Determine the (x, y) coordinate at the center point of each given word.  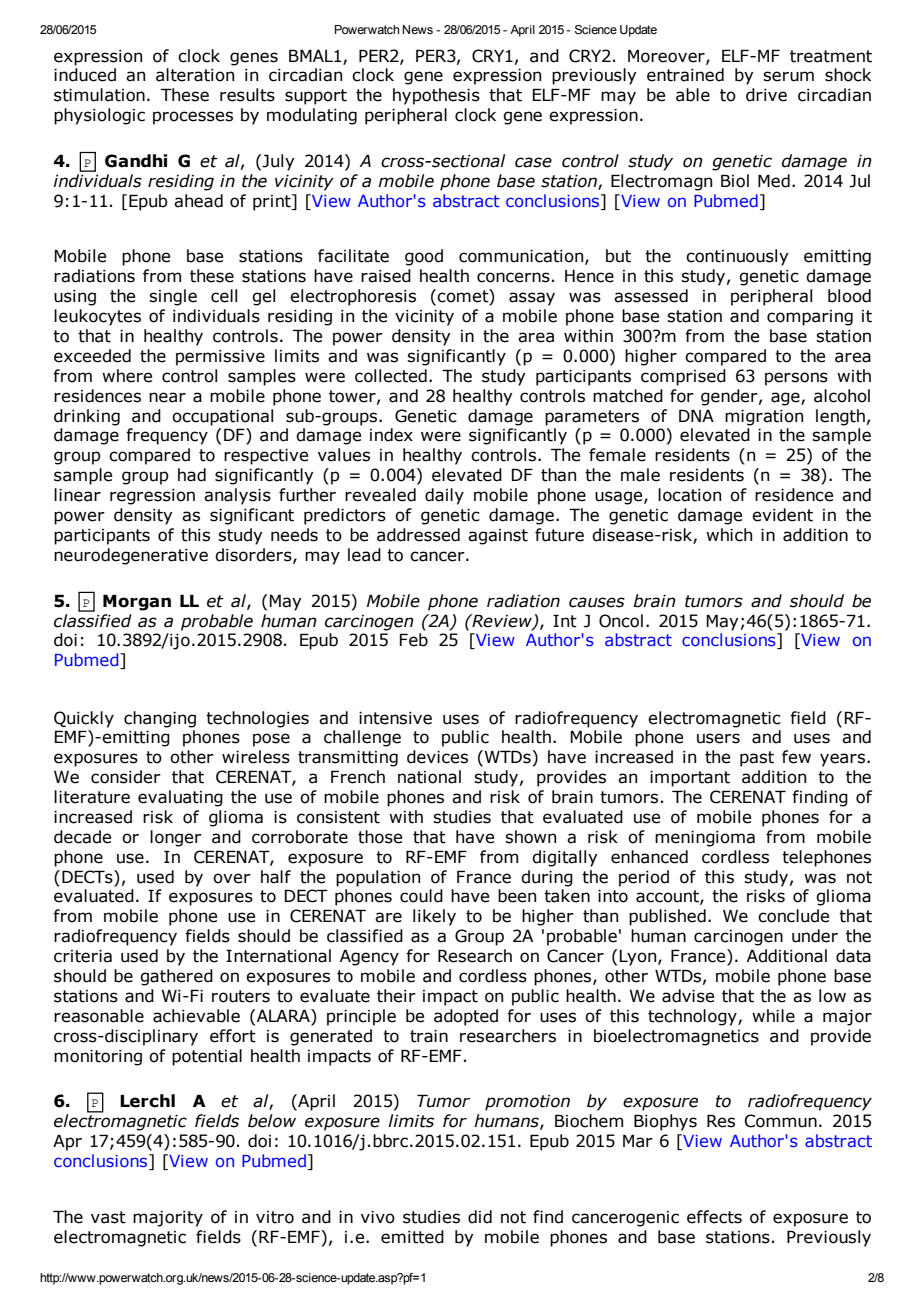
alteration (195, 75)
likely (434, 917)
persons (796, 379)
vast (108, 1217)
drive (766, 95)
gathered (176, 977)
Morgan (137, 602)
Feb (414, 640)
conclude (793, 916)
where (127, 376)
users (718, 738)
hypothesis (436, 96)
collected (391, 376)
